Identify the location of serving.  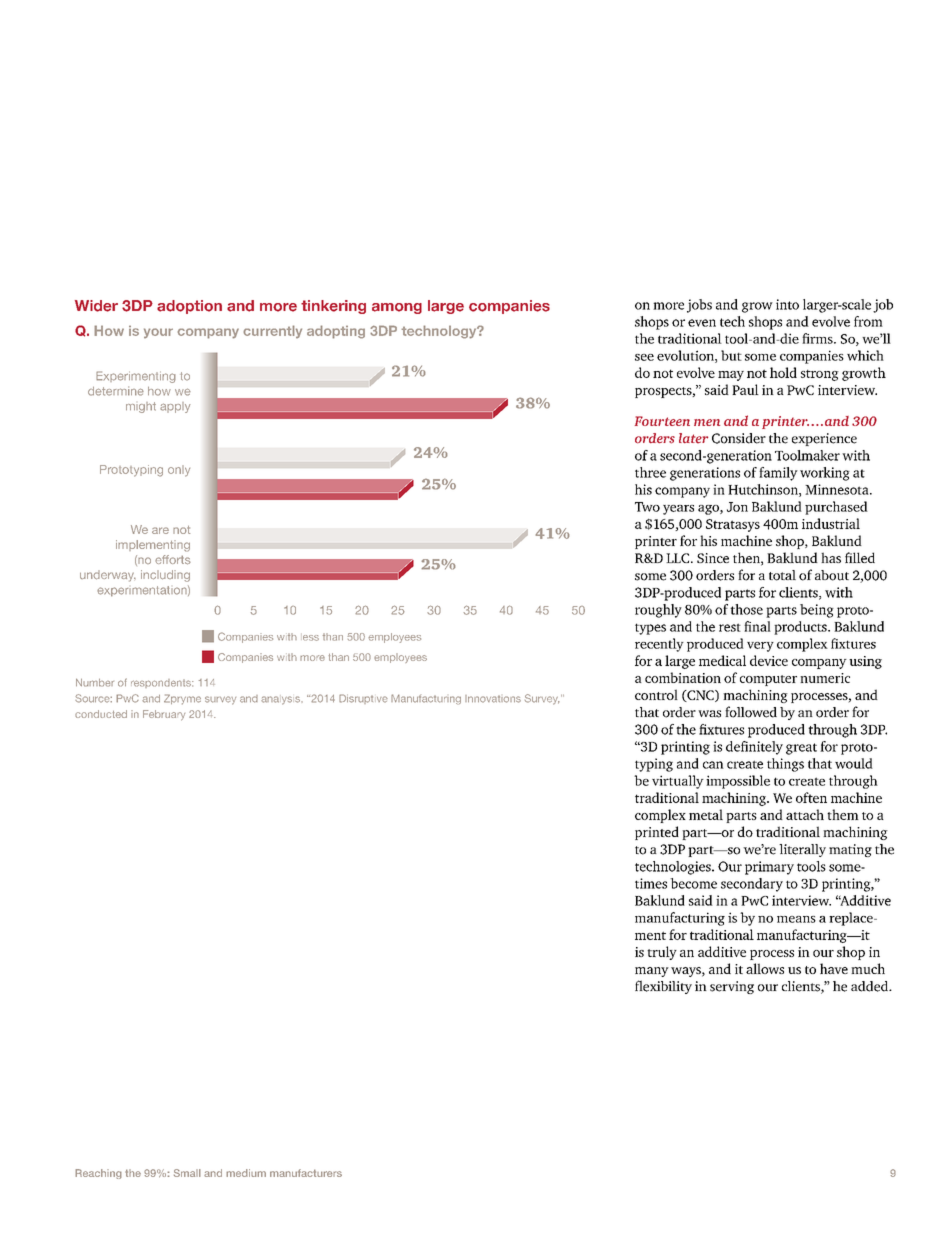
(732, 987).
